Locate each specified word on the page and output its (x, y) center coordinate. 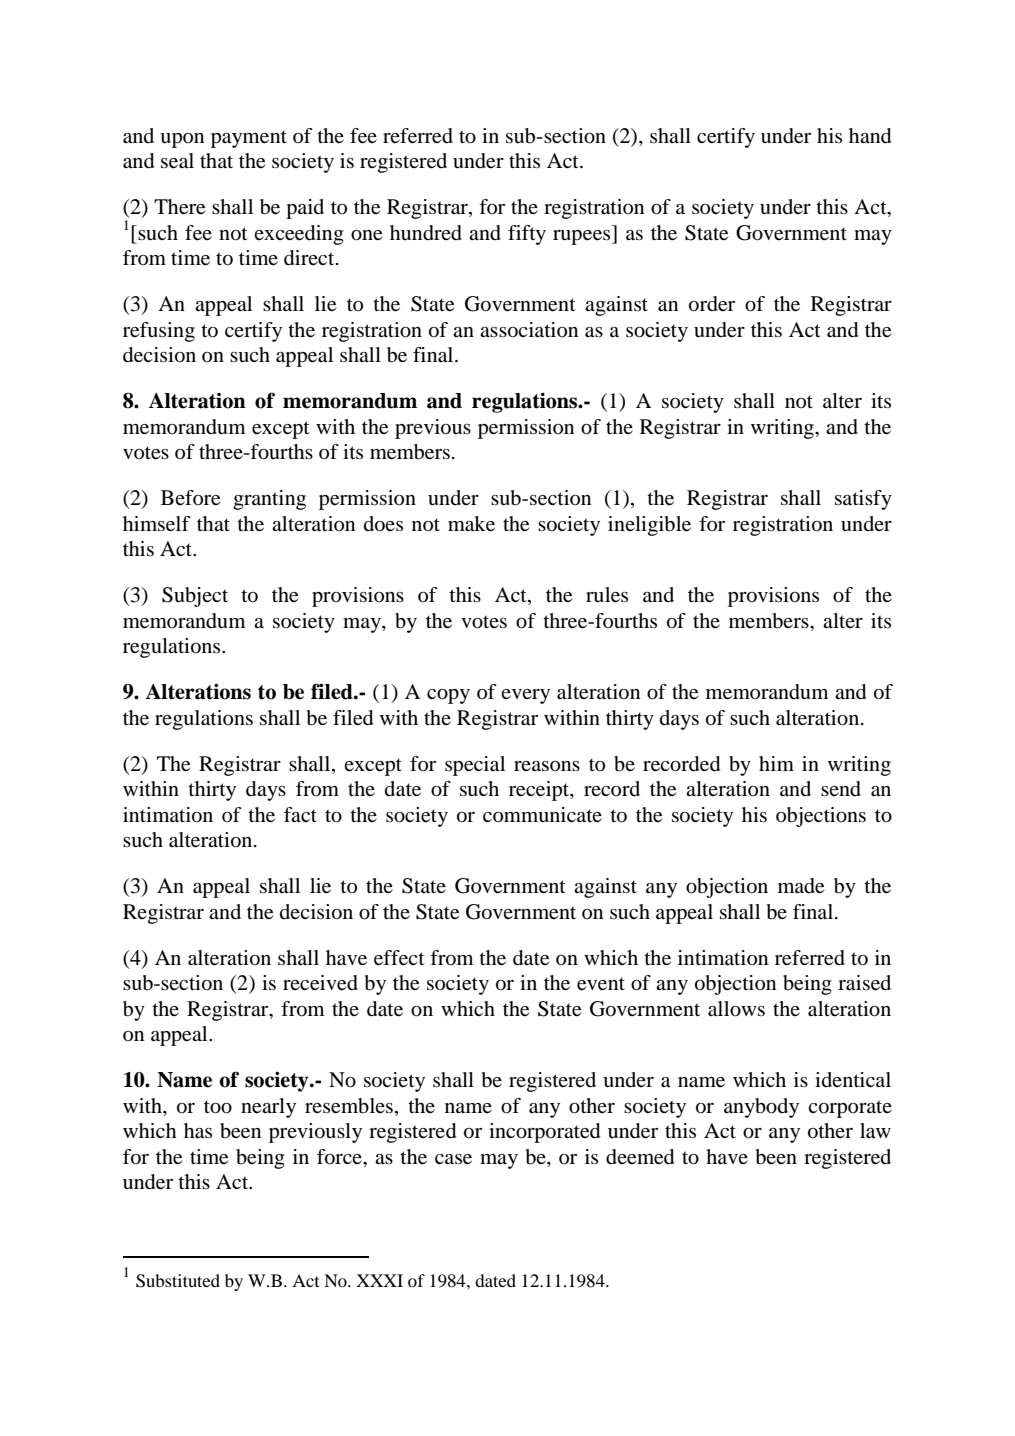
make (471, 524)
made (801, 886)
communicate (542, 815)
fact (300, 814)
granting (269, 500)
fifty (527, 235)
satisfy (863, 500)
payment (249, 139)
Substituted (178, 1281)
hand (870, 136)
